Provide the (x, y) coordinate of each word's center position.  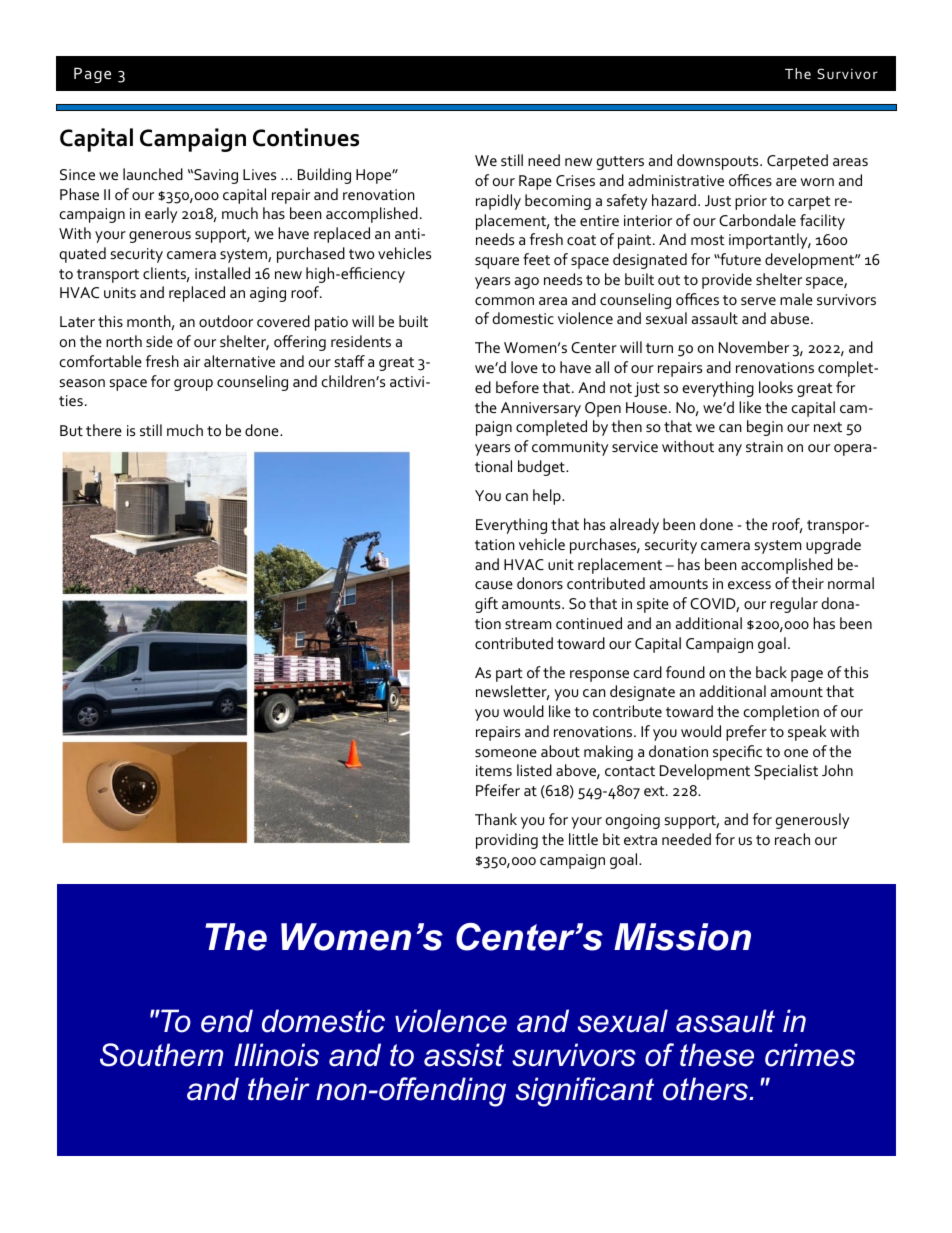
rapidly (498, 202)
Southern (161, 1055)
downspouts (719, 162)
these (717, 1055)
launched (153, 174)
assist (464, 1055)
